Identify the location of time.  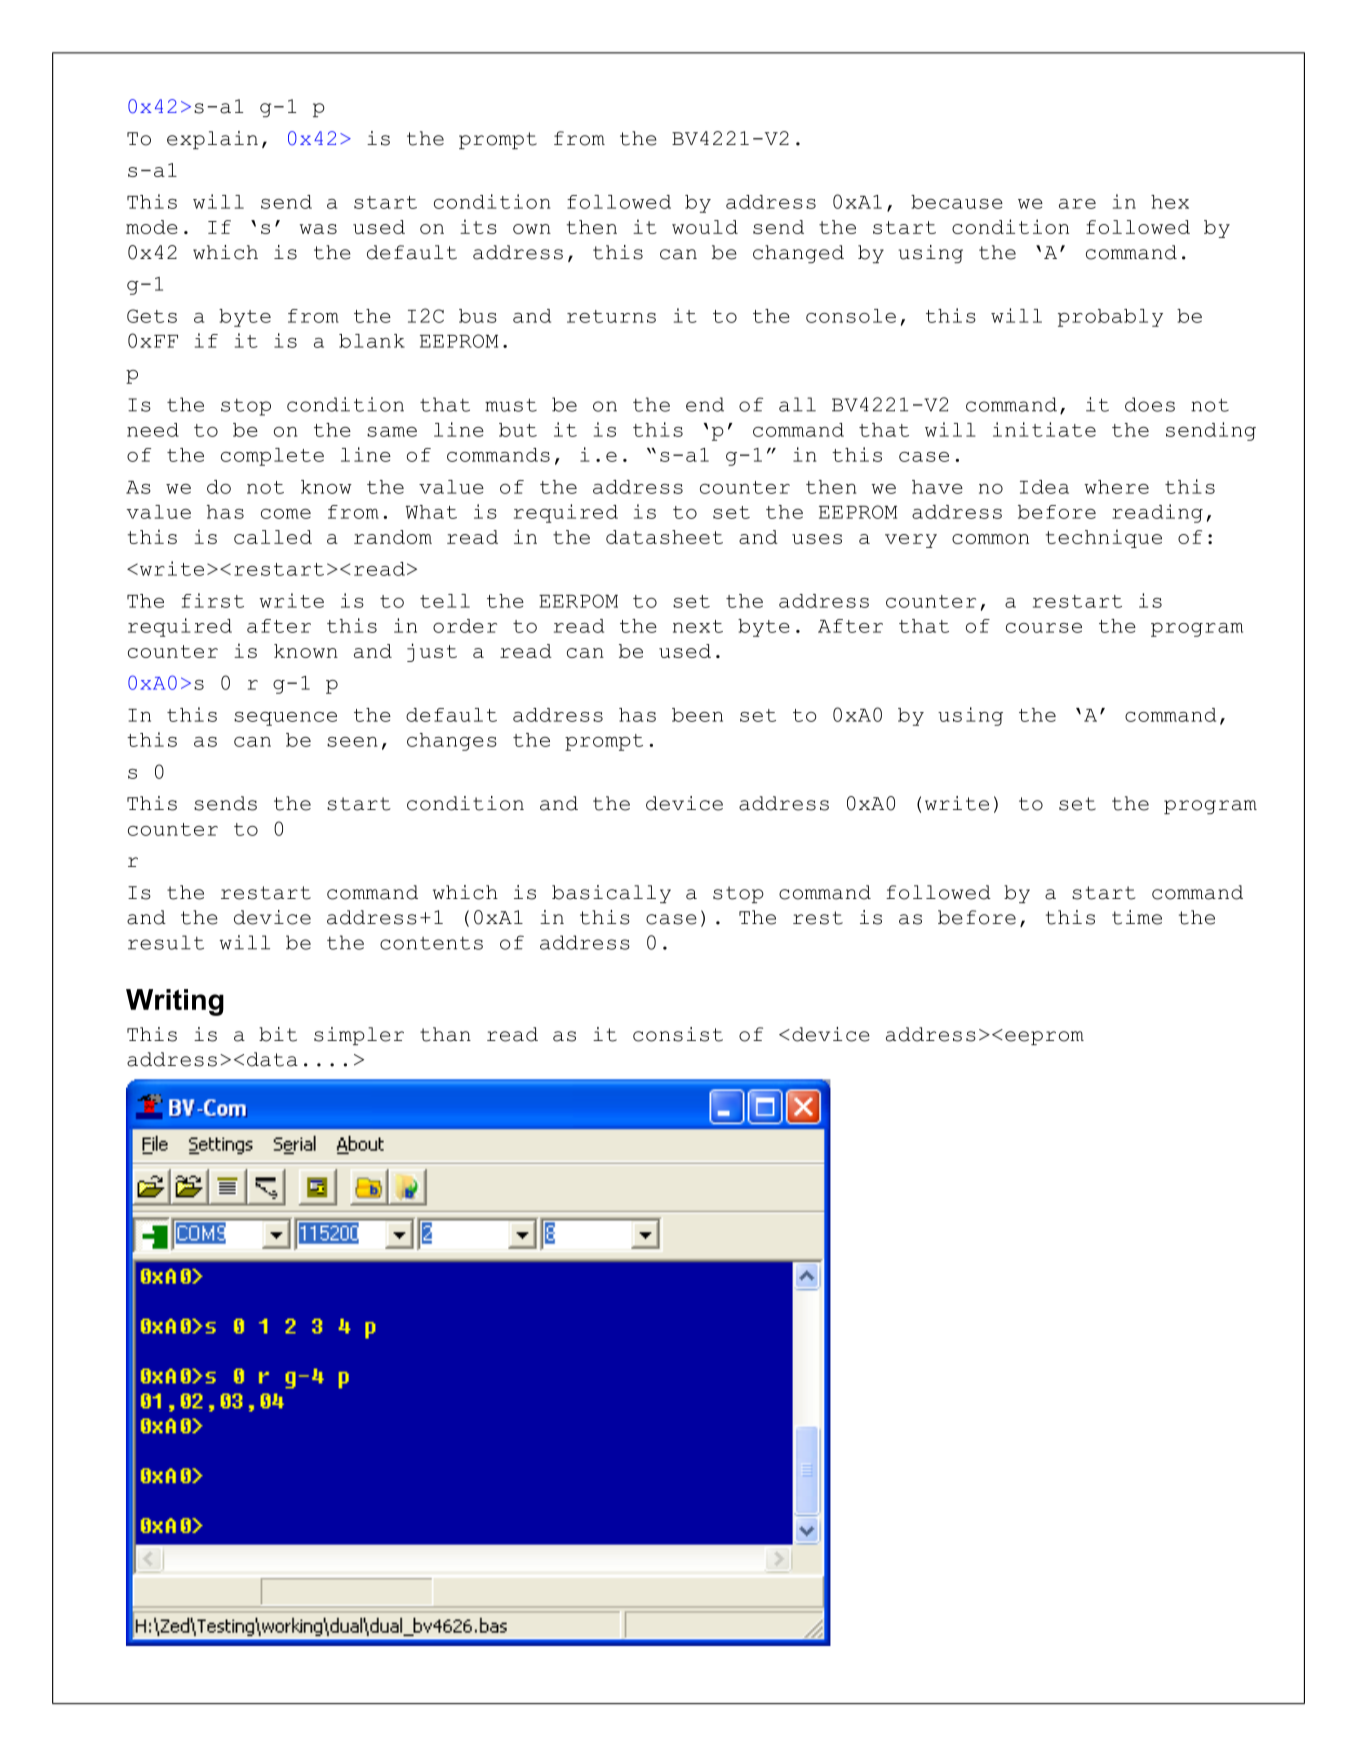
(1137, 917).
